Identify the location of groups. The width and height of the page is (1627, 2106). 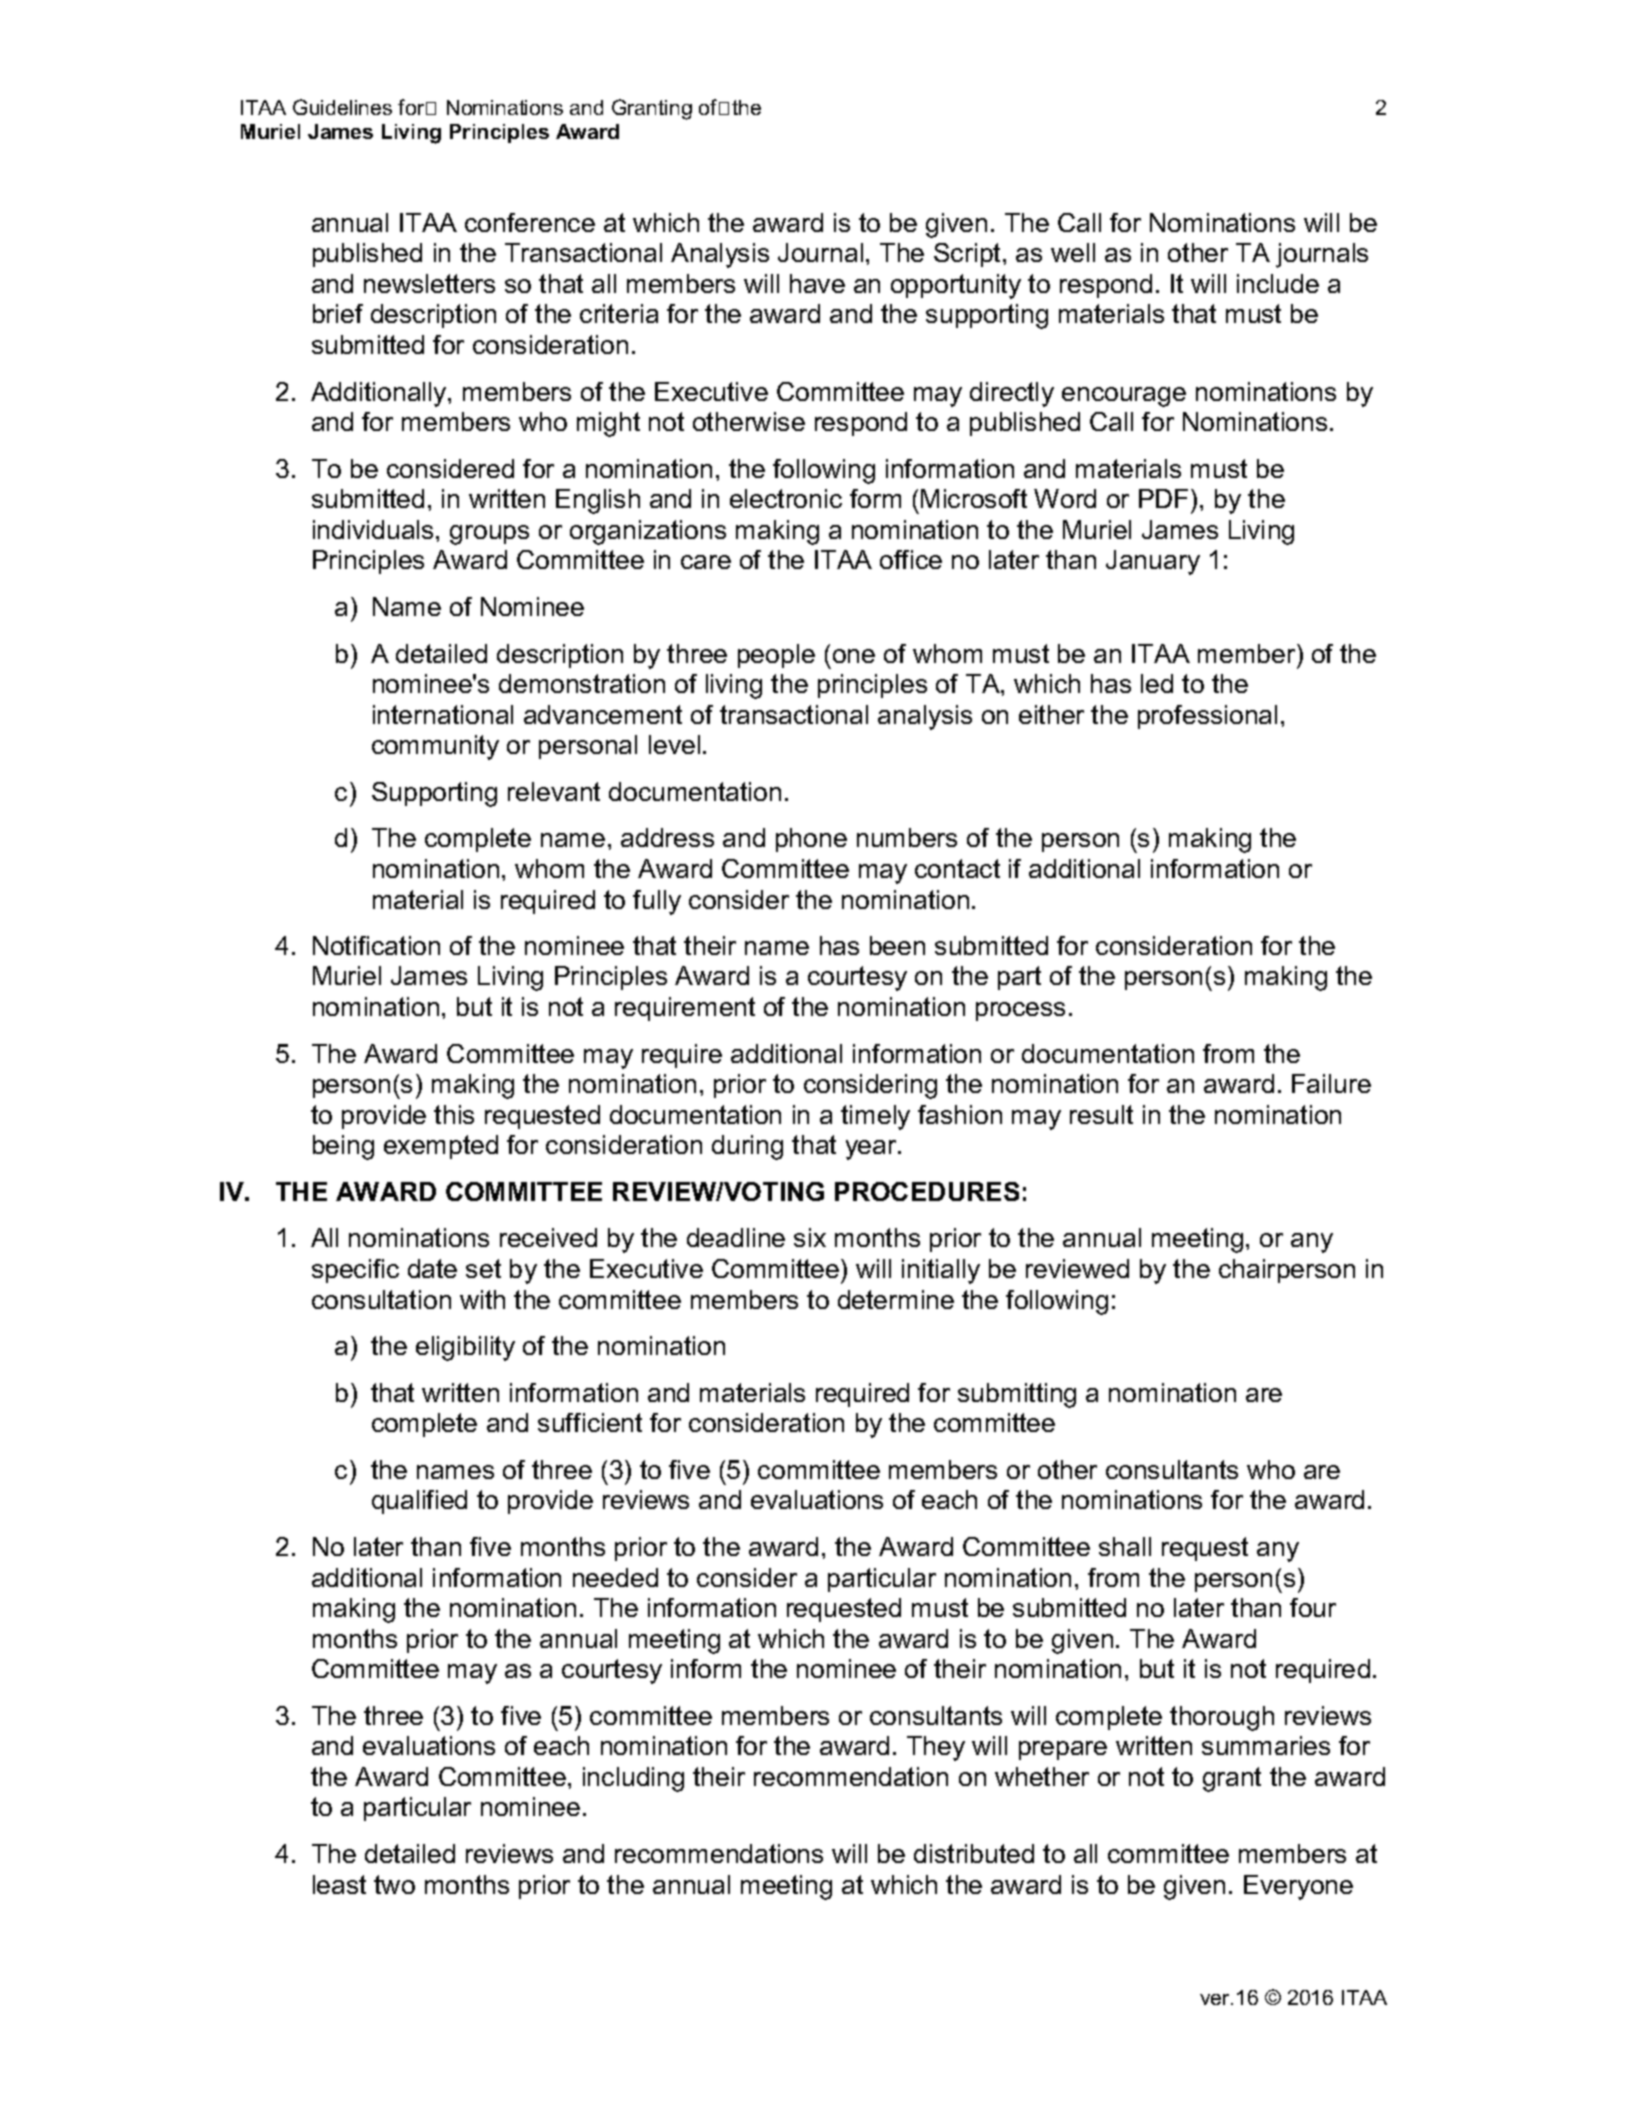
(489, 535).
